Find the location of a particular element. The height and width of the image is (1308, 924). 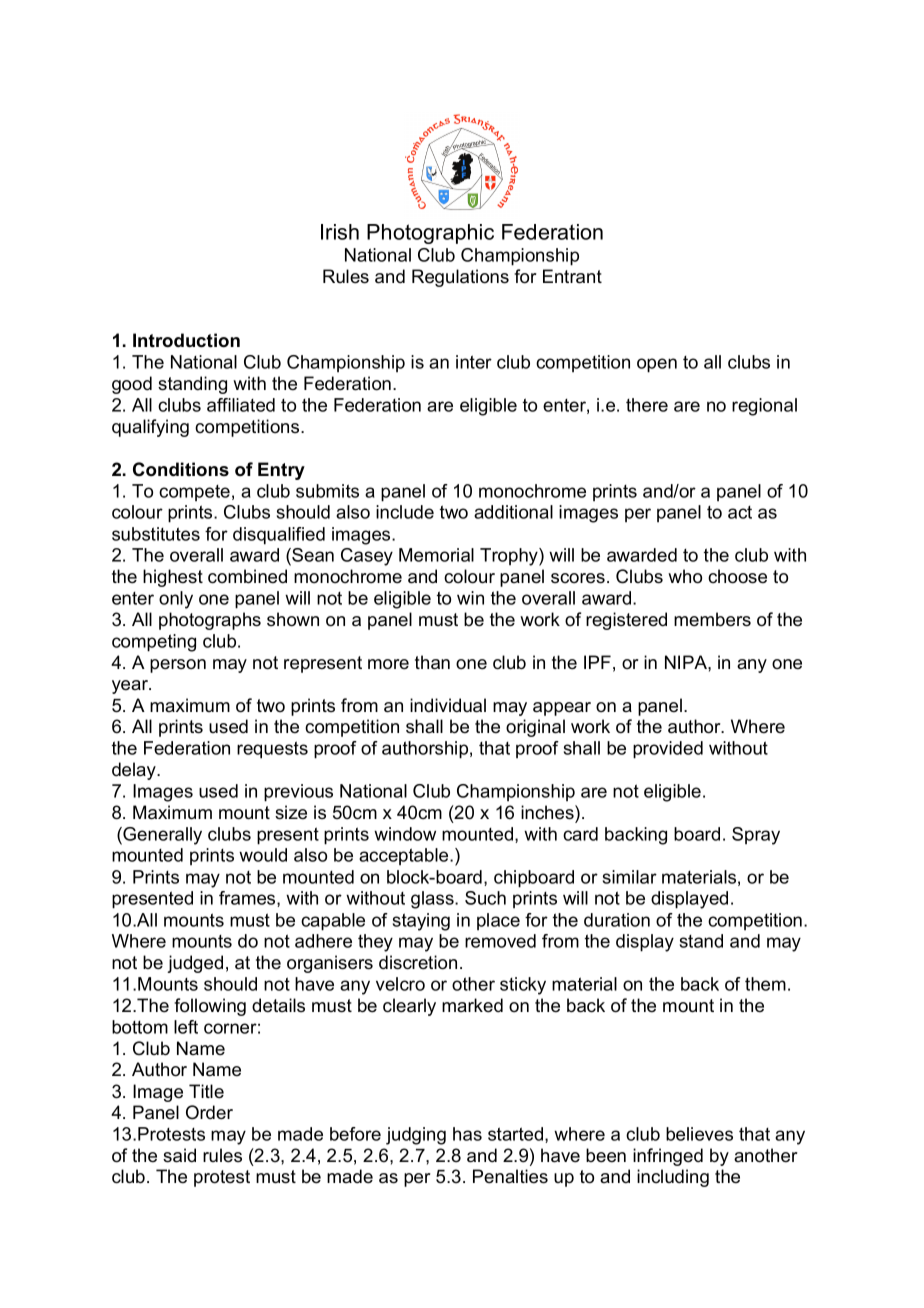

Introduction is located at coordinates (186, 340).
